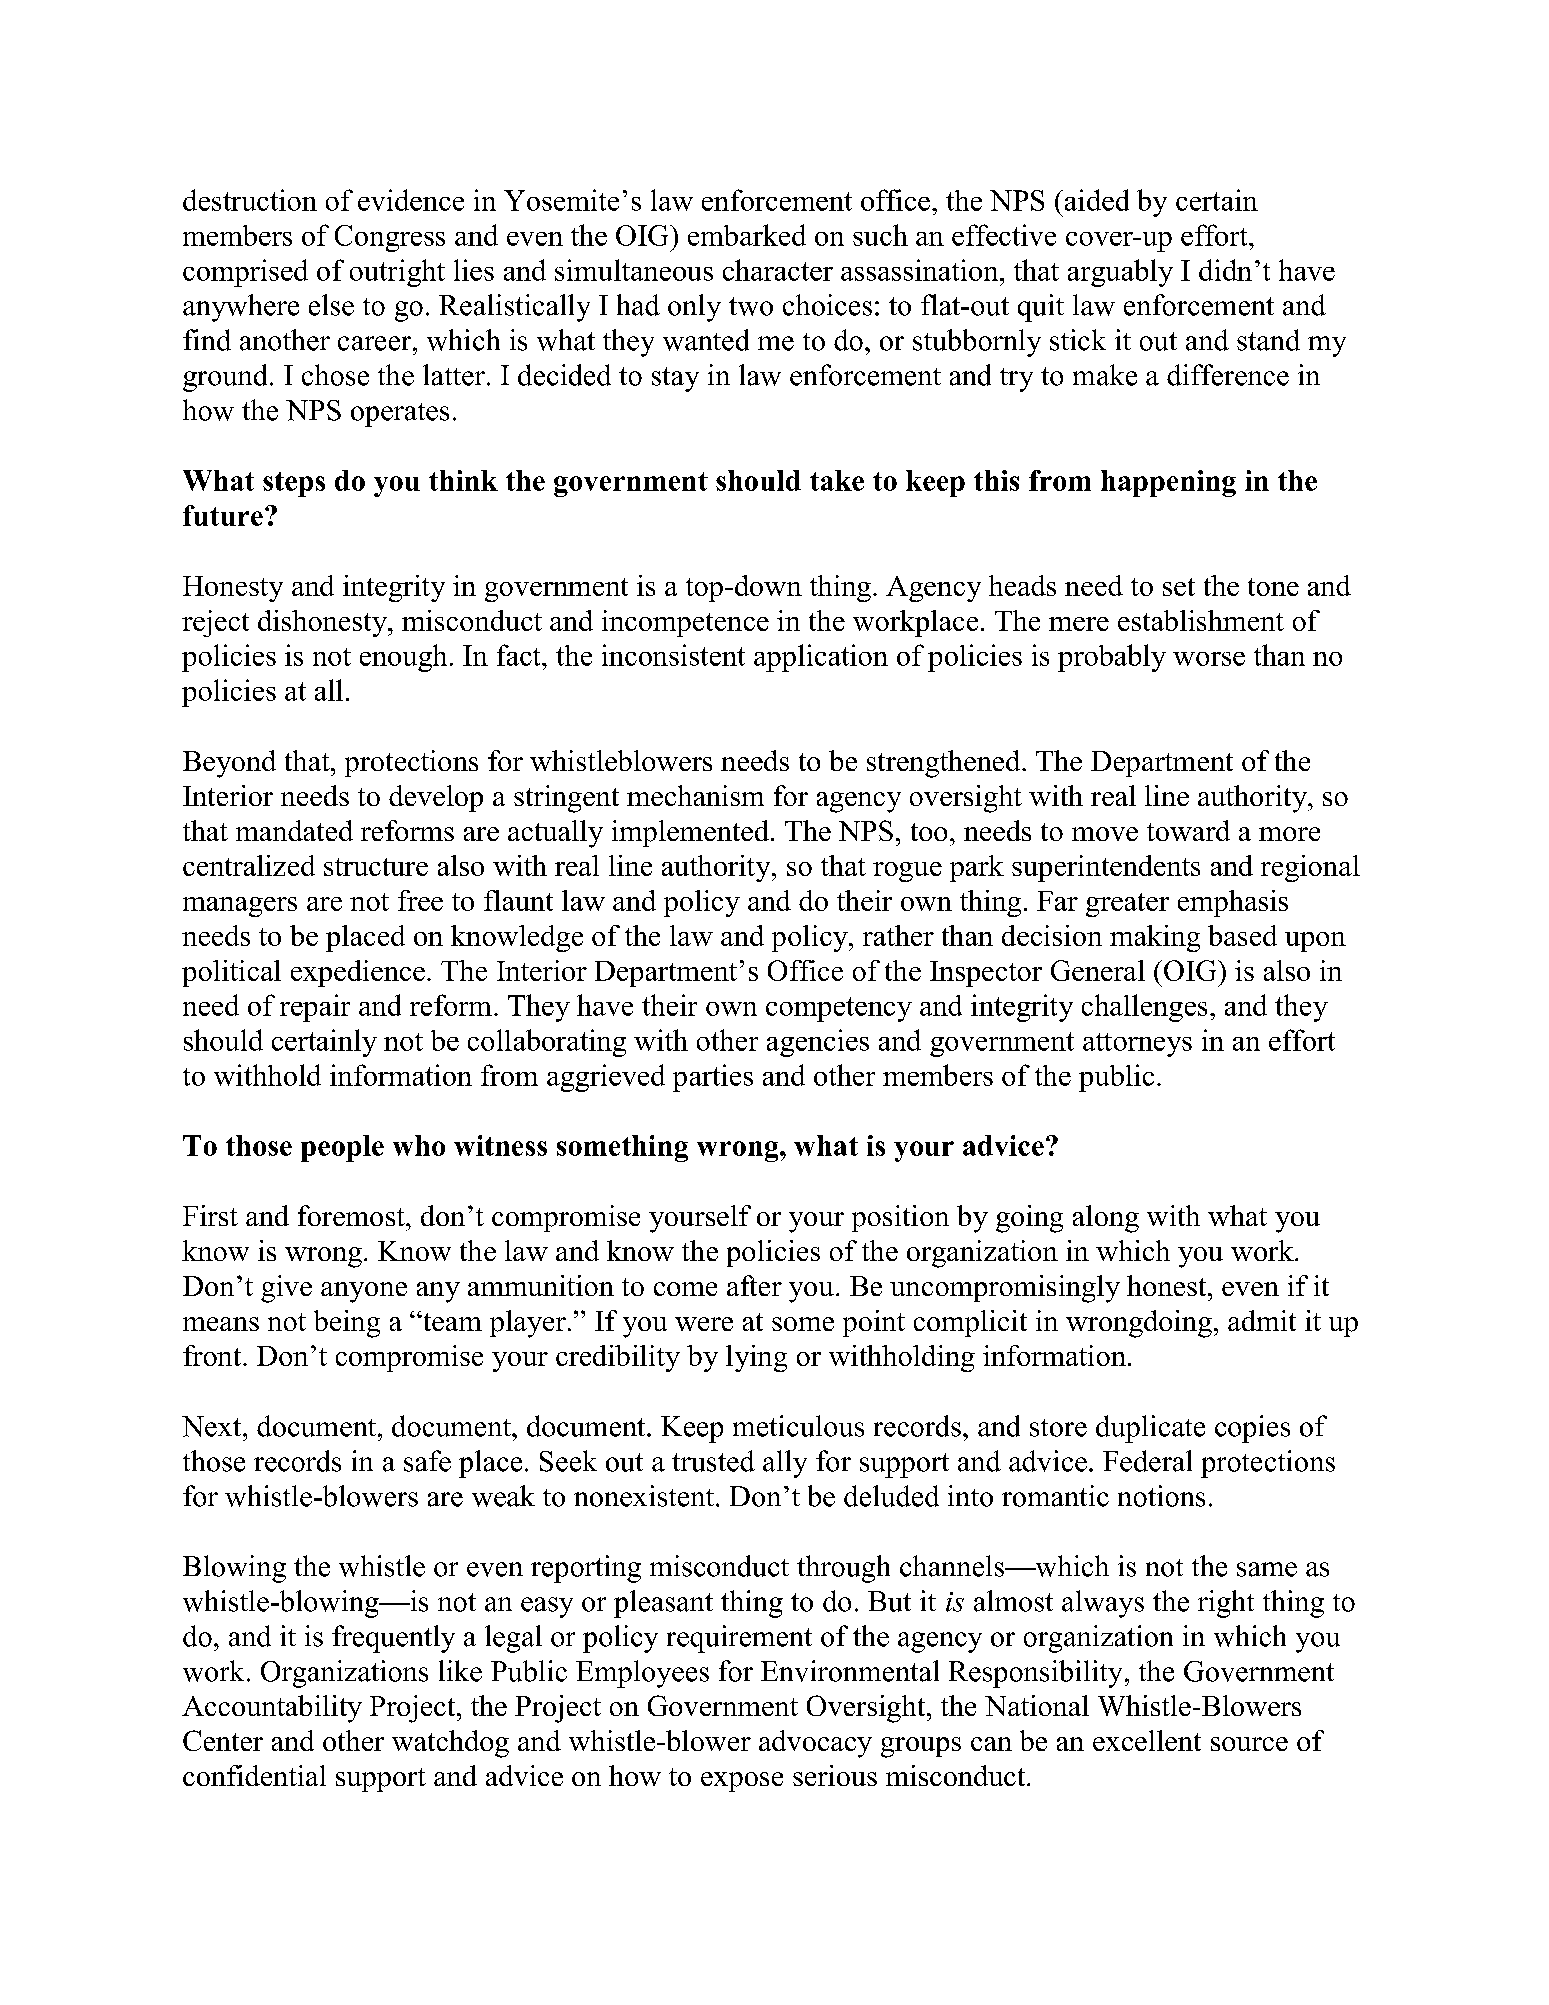  I want to click on excellent, so click(1147, 1740).
